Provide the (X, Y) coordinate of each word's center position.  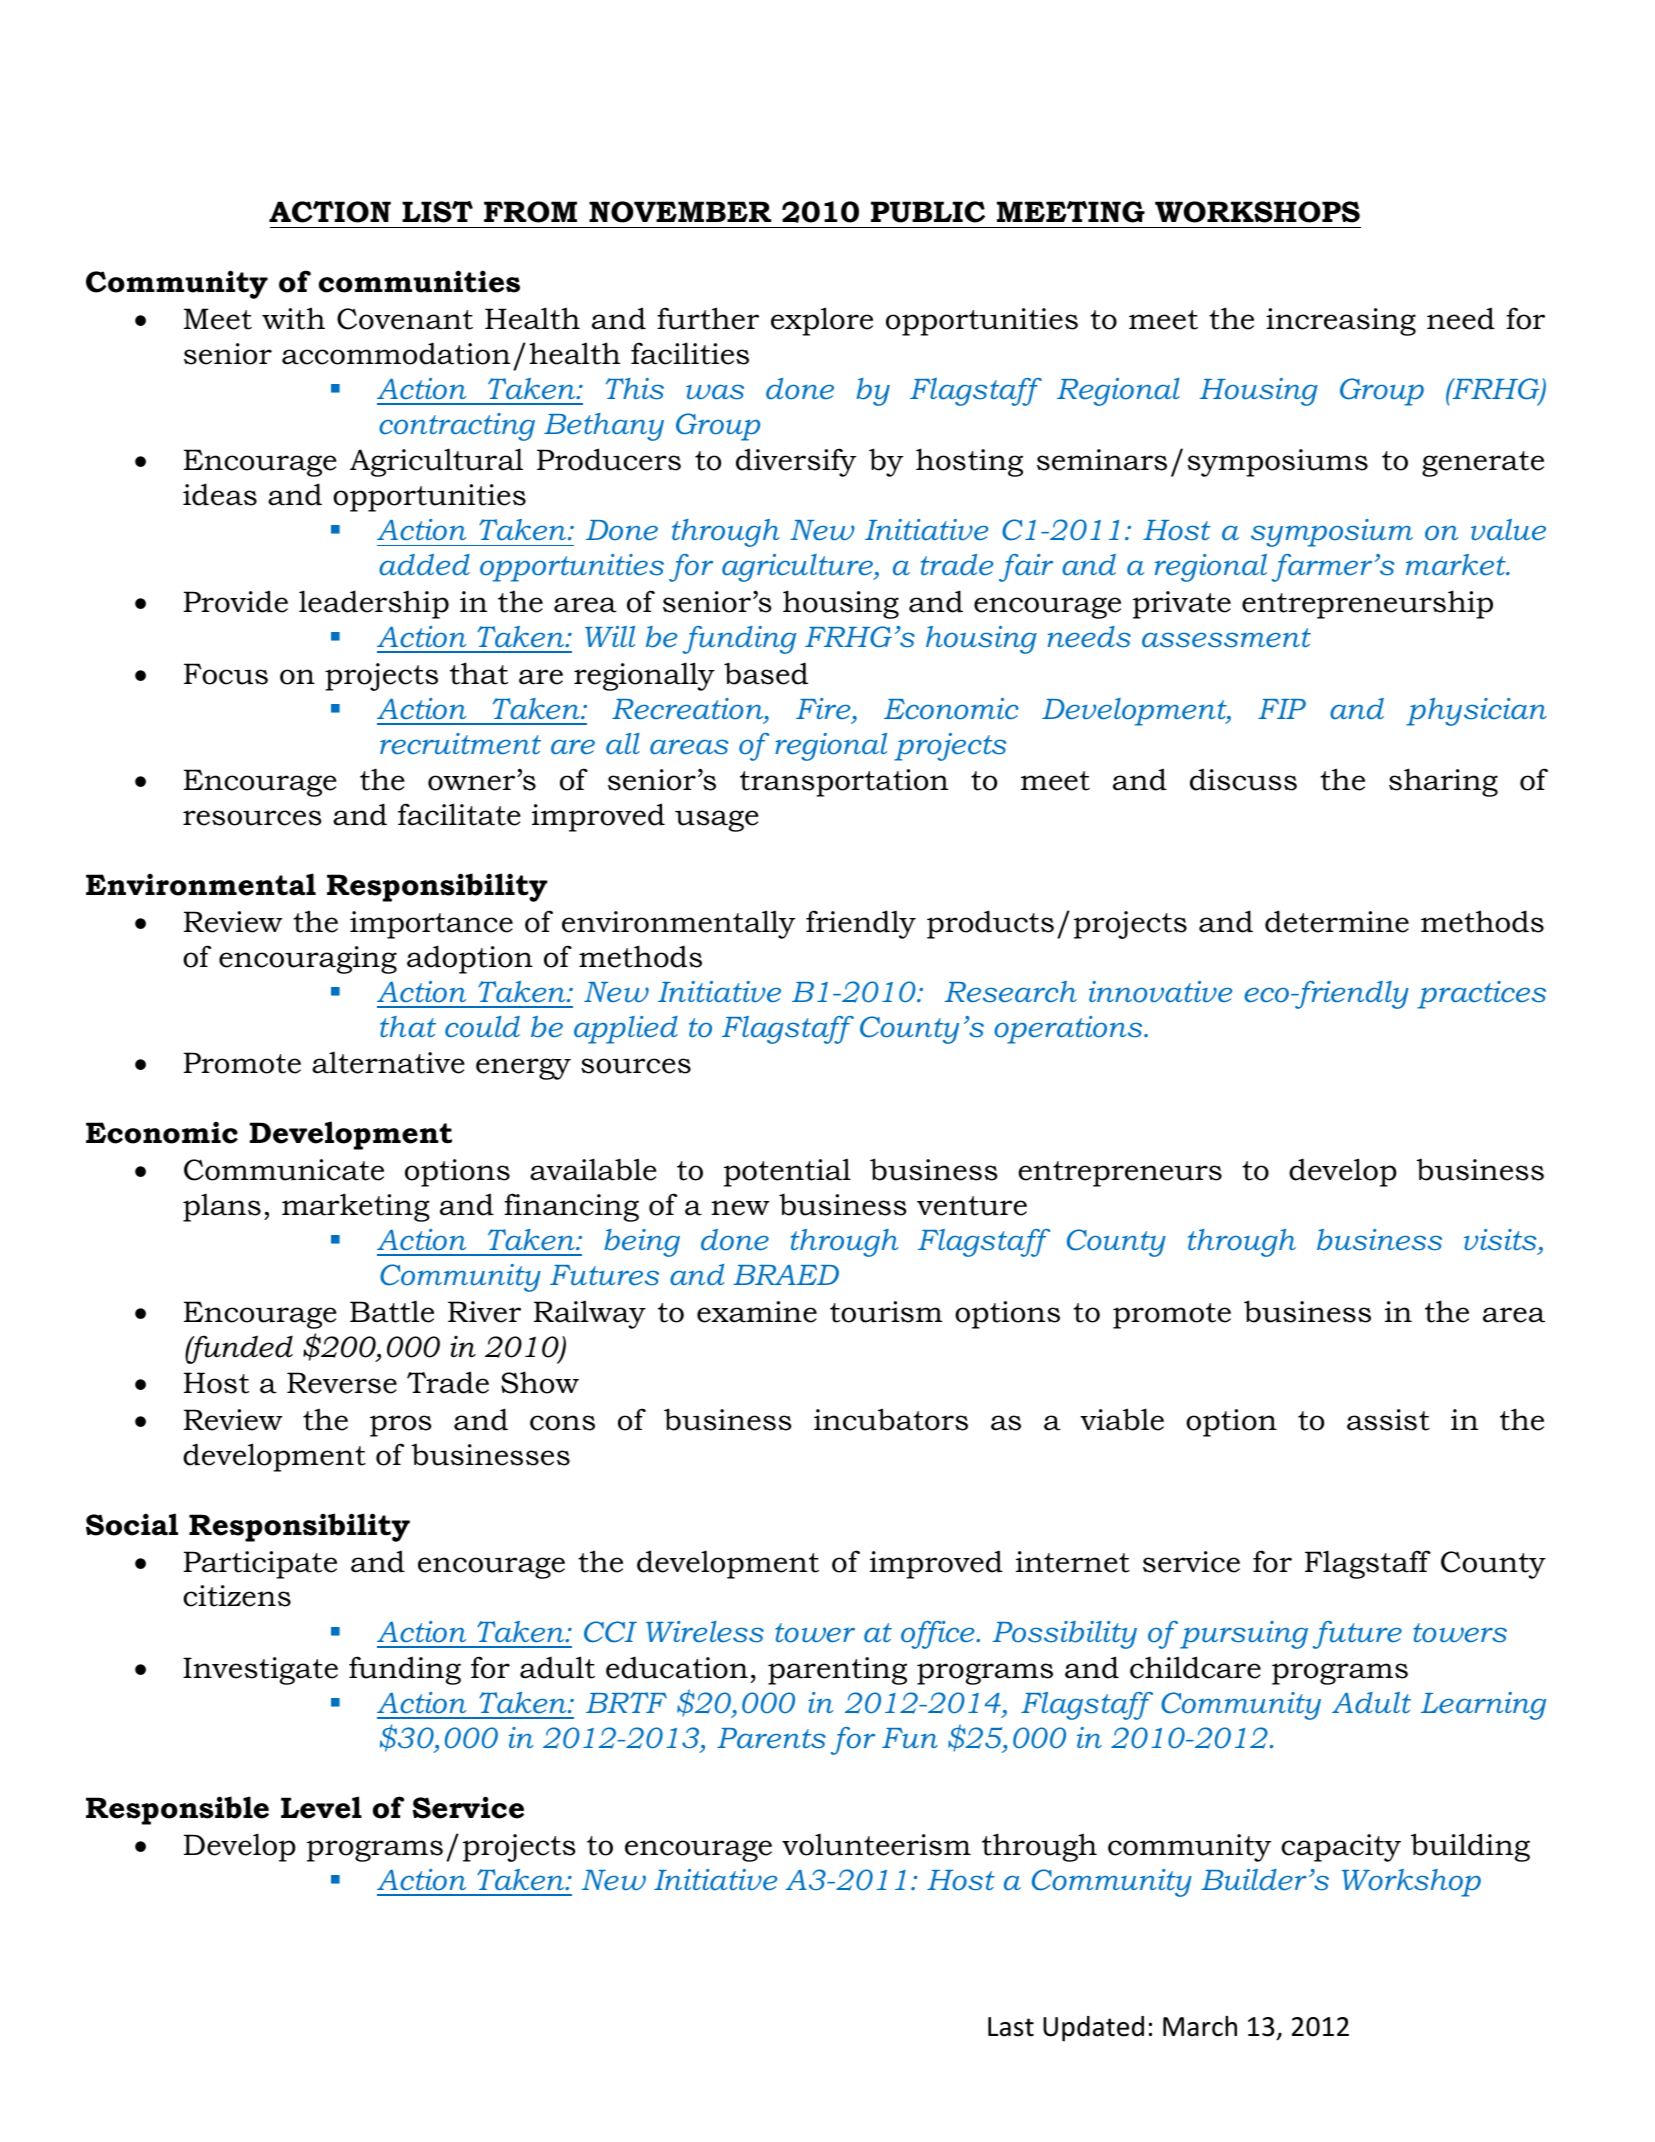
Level (321, 1807)
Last (1011, 2027)
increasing (1341, 322)
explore (822, 321)
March (1200, 2026)
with (293, 318)
